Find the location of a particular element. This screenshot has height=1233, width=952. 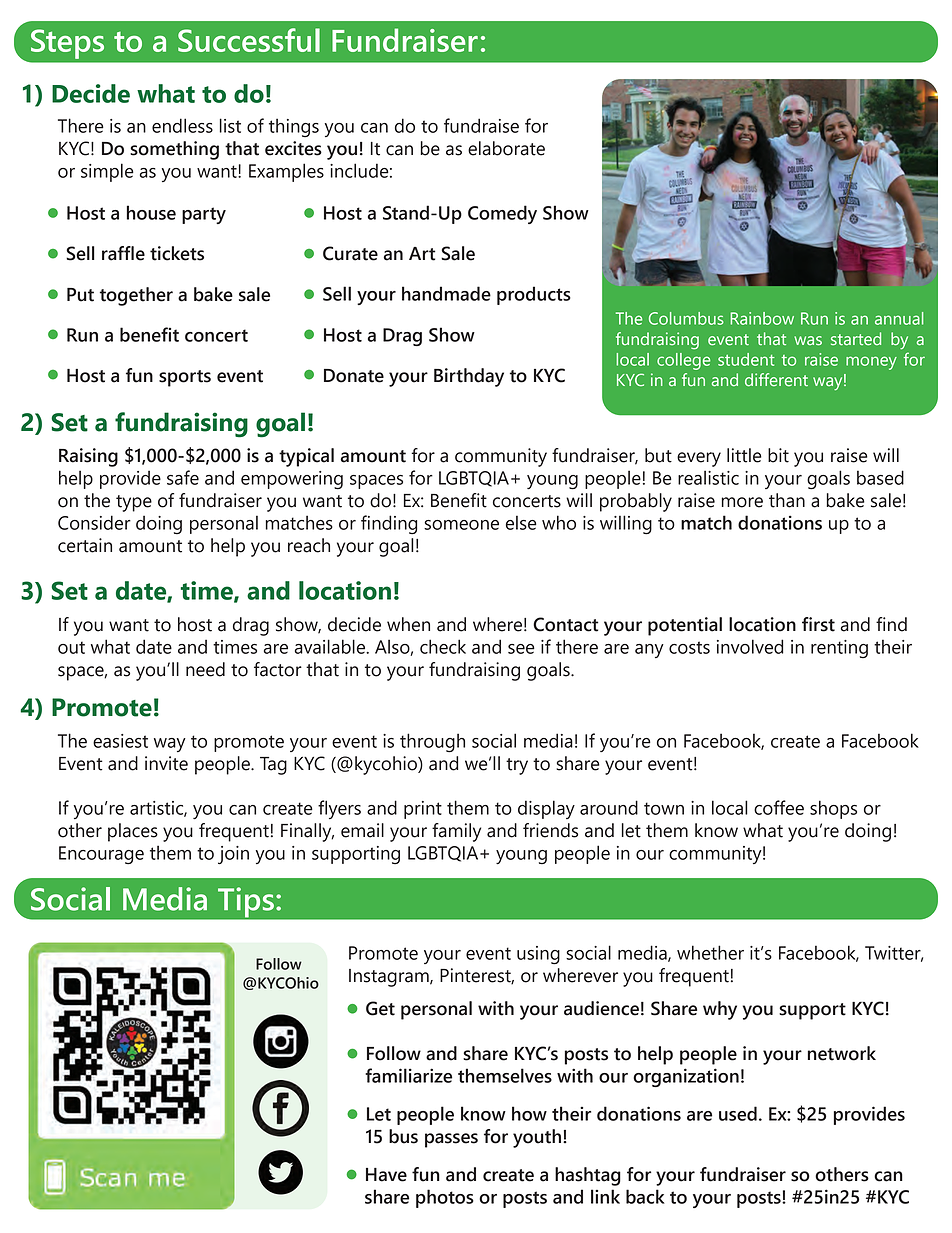

used is located at coordinates (738, 1113).
